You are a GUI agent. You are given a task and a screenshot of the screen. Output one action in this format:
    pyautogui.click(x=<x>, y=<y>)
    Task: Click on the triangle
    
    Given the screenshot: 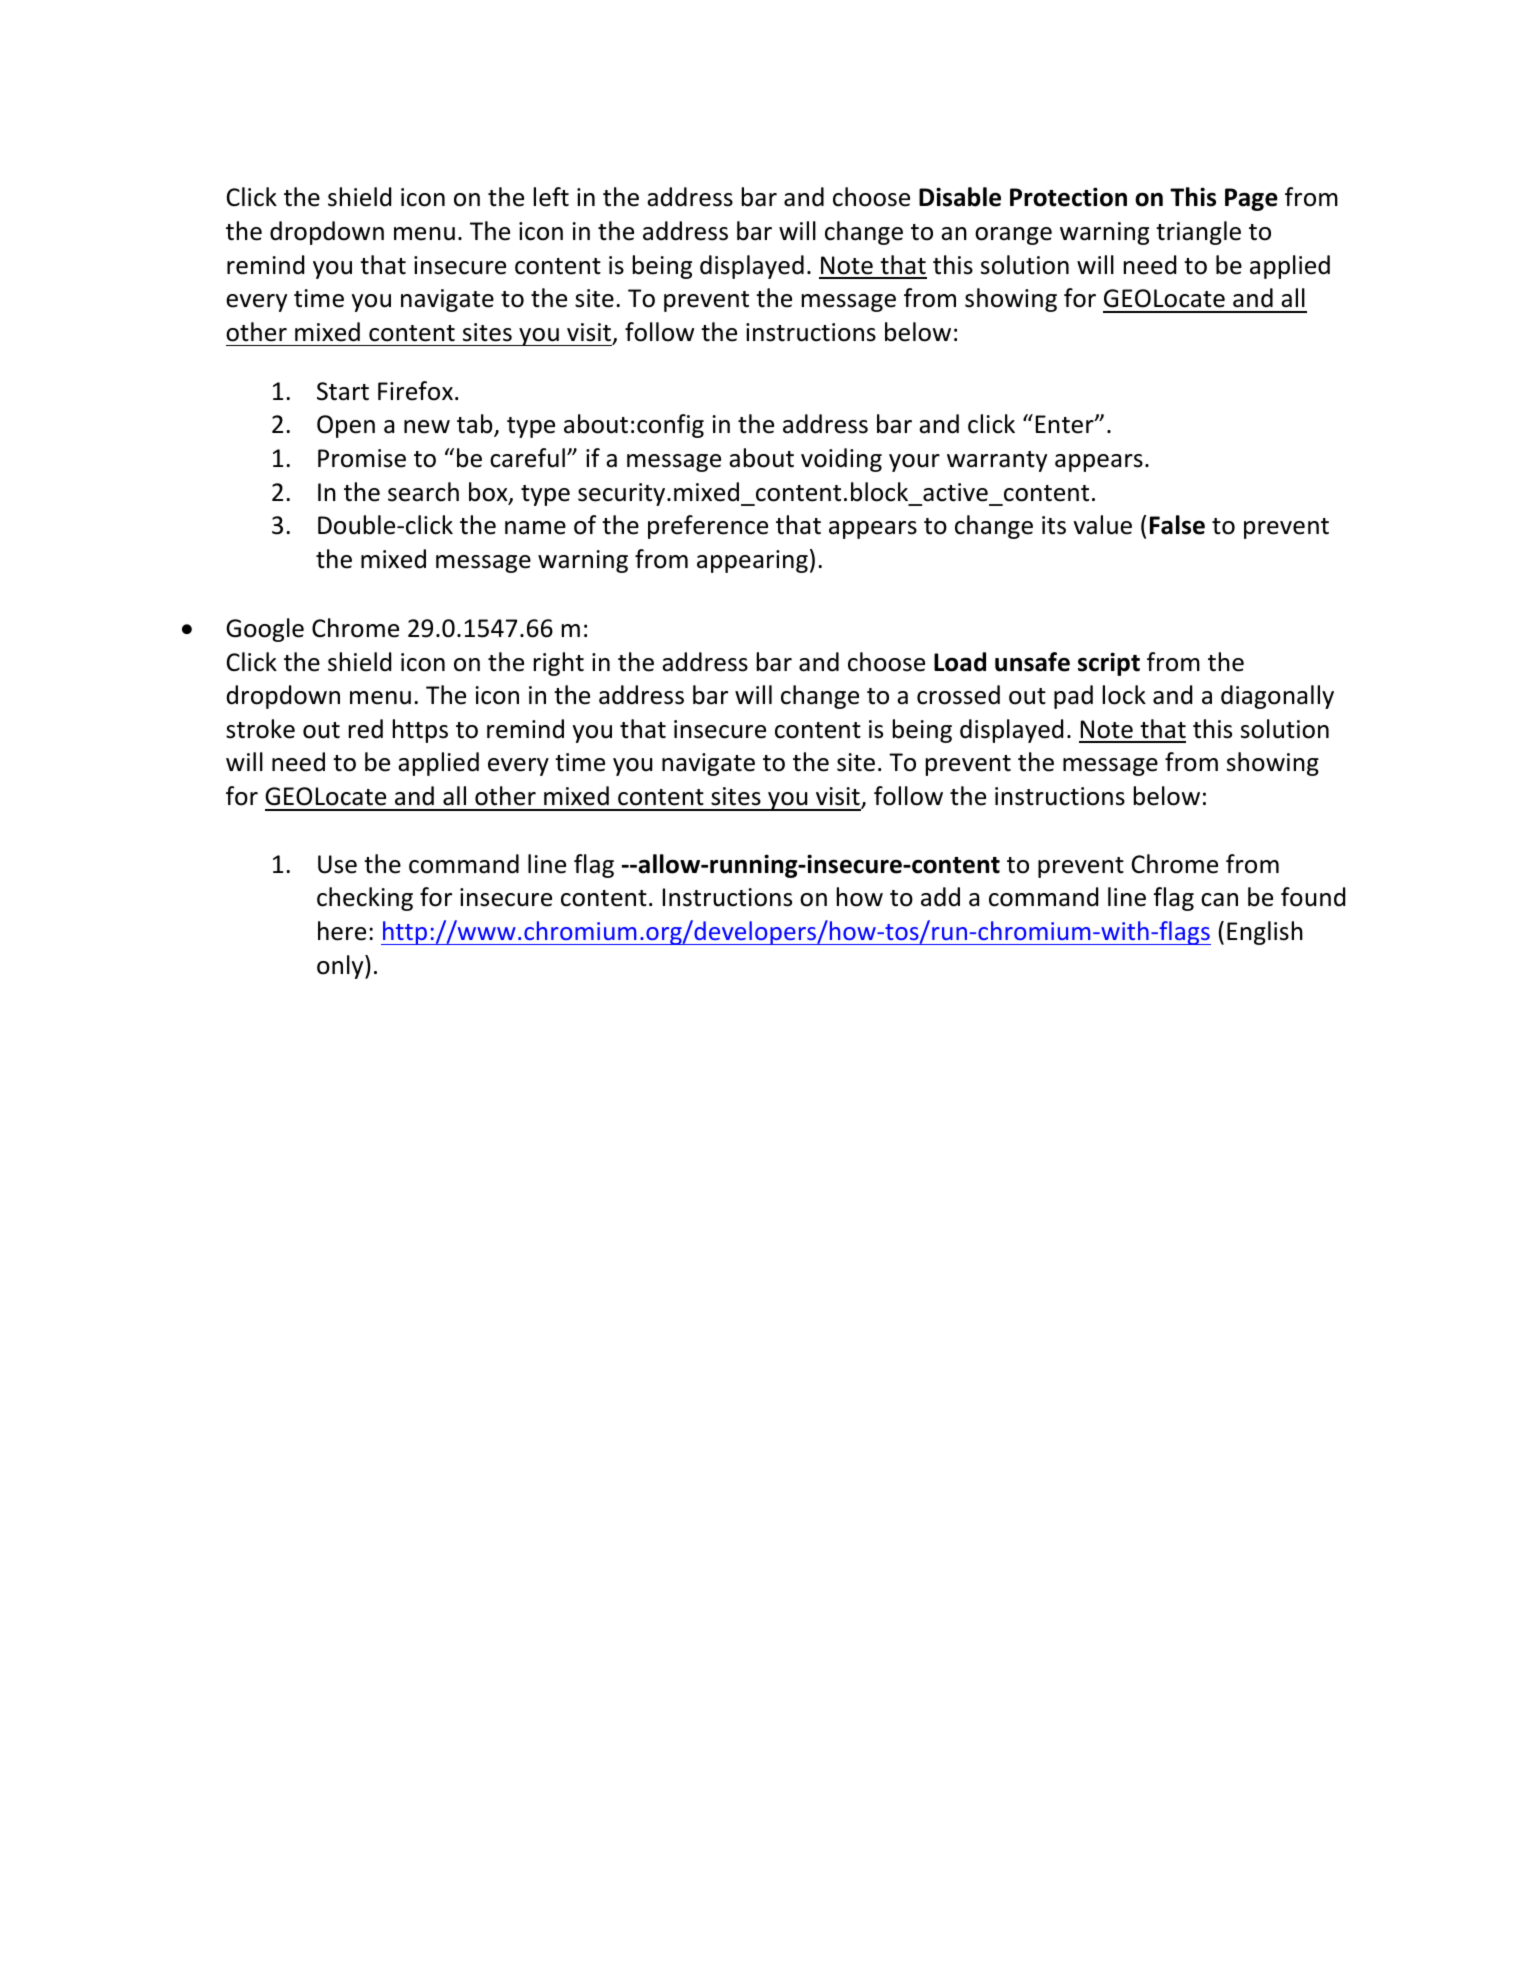 What is the action you would take?
    pyautogui.click(x=1198, y=233)
